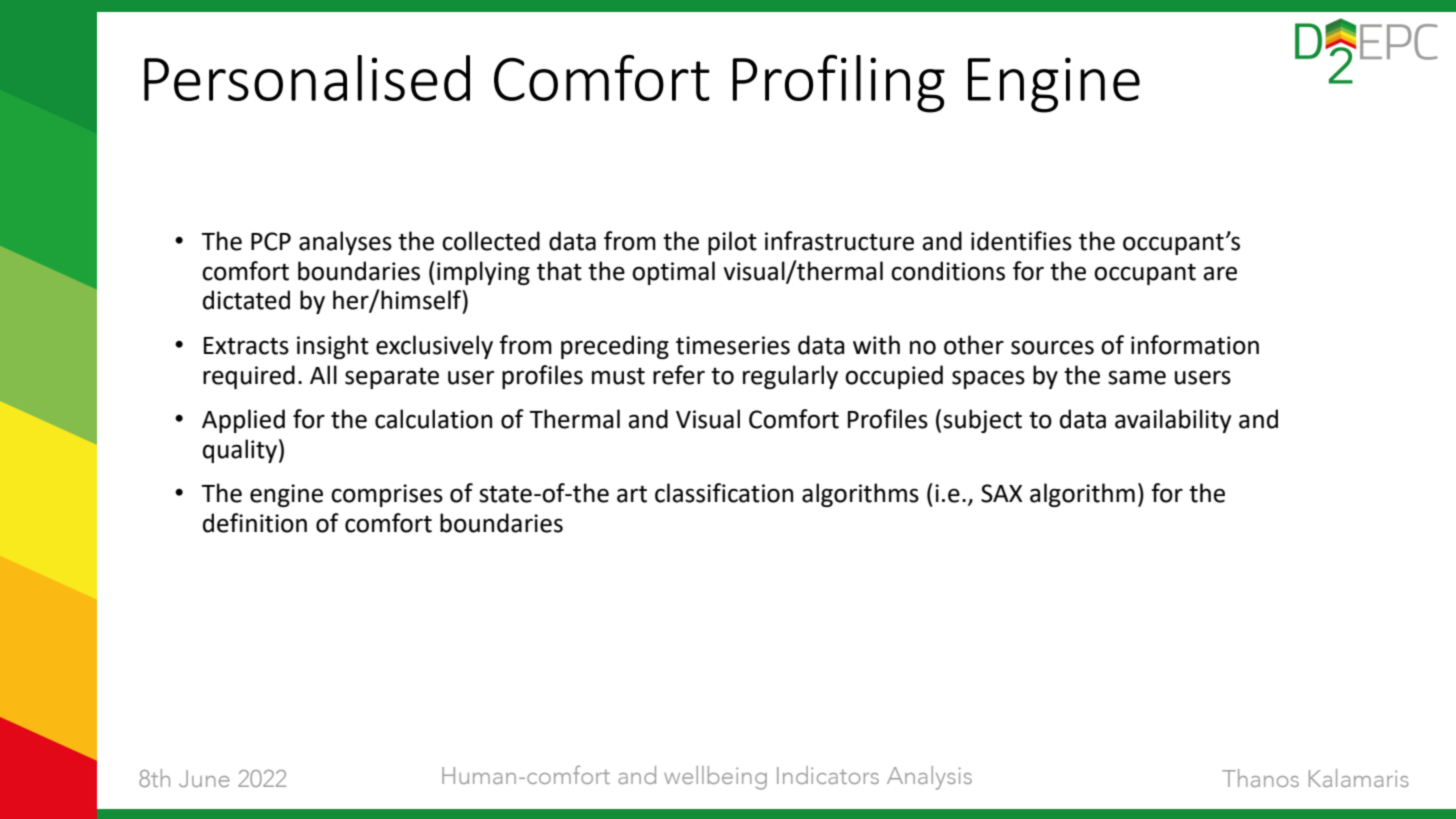 The width and height of the screenshot is (1456, 819). I want to click on identifies, so click(1021, 241).
